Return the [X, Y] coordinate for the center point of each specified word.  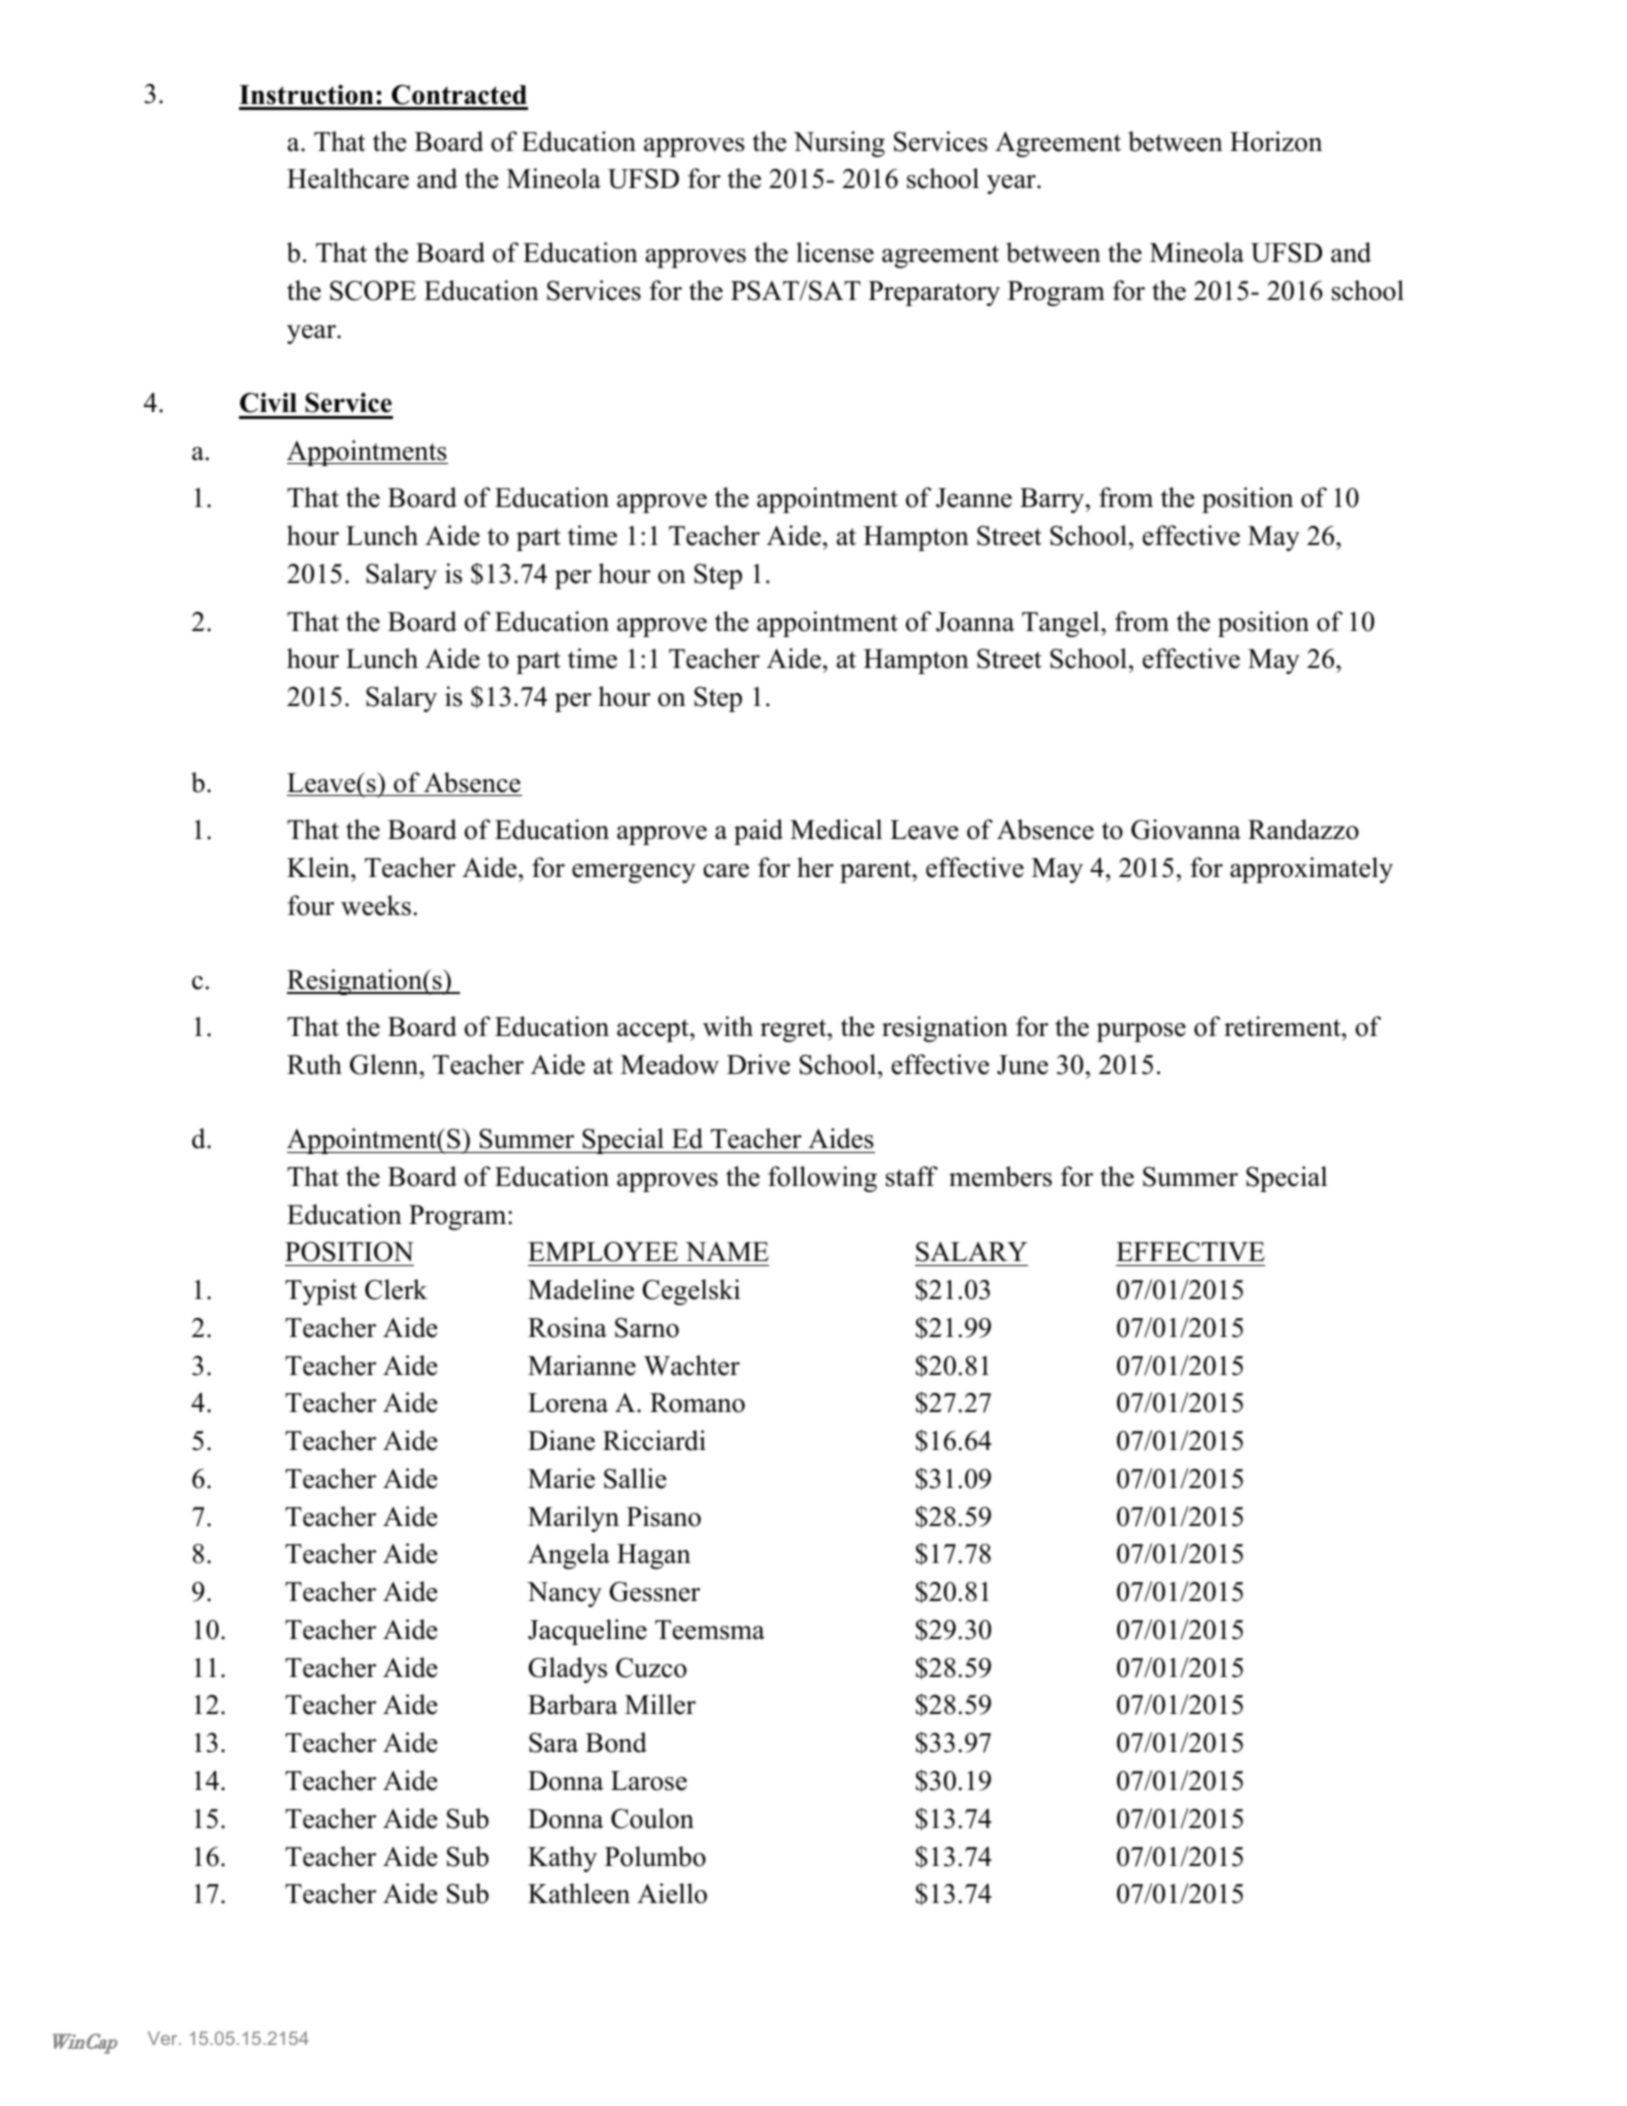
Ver [164, 2038]
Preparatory [934, 293]
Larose [649, 1781]
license [835, 252]
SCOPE [373, 291]
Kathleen [579, 1893]
